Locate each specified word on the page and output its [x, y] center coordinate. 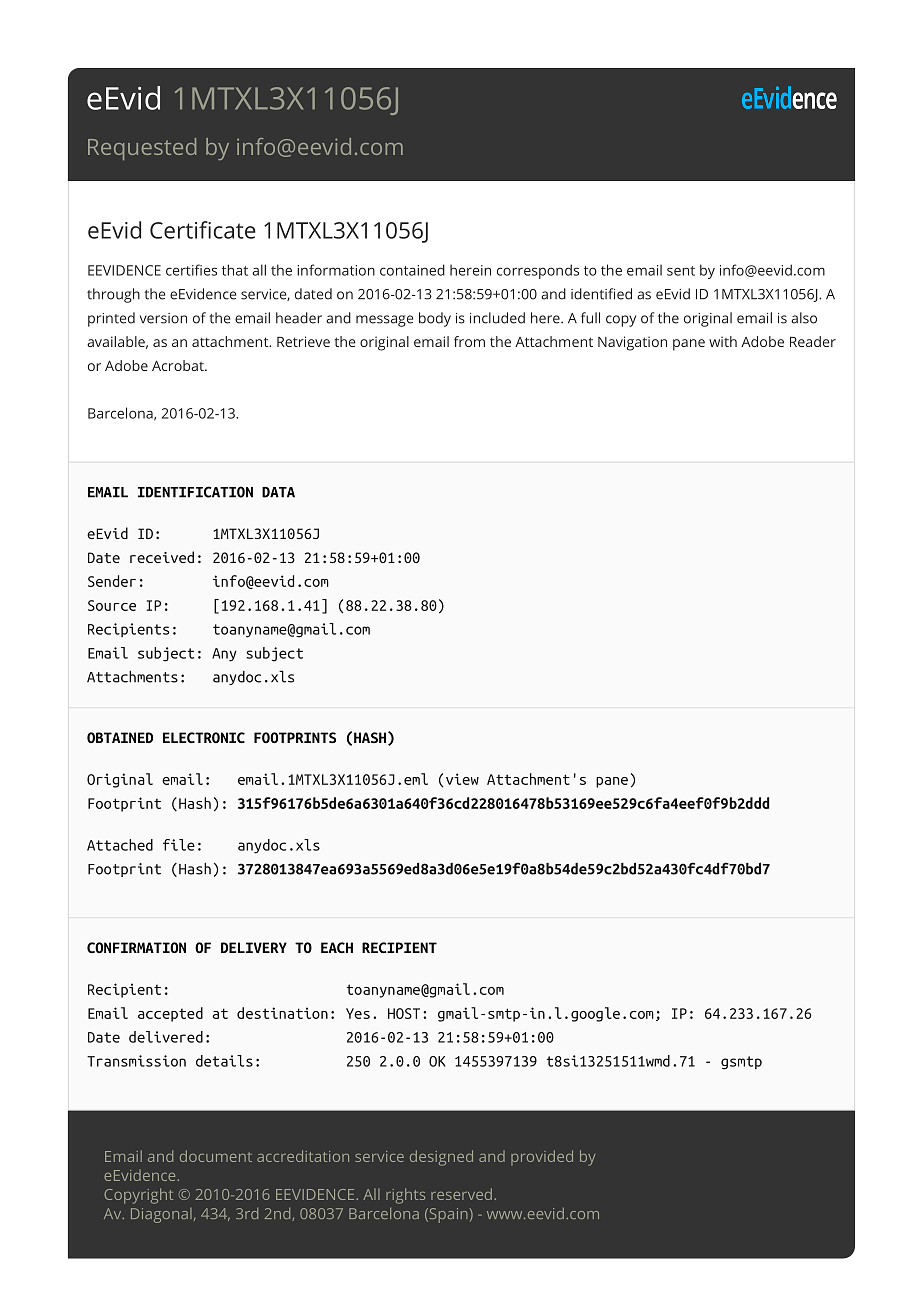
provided [542, 1157]
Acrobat [179, 365]
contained [412, 270]
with [723, 341]
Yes [358, 1013]
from [469, 341]
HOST [404, 1013]
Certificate [203, 230]
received [162, 557]
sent [681, 271]
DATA [278, 492]
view [461, 780]
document [216, 1156]
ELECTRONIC [204, 737]
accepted [170, 1014]
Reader [813, 341]
